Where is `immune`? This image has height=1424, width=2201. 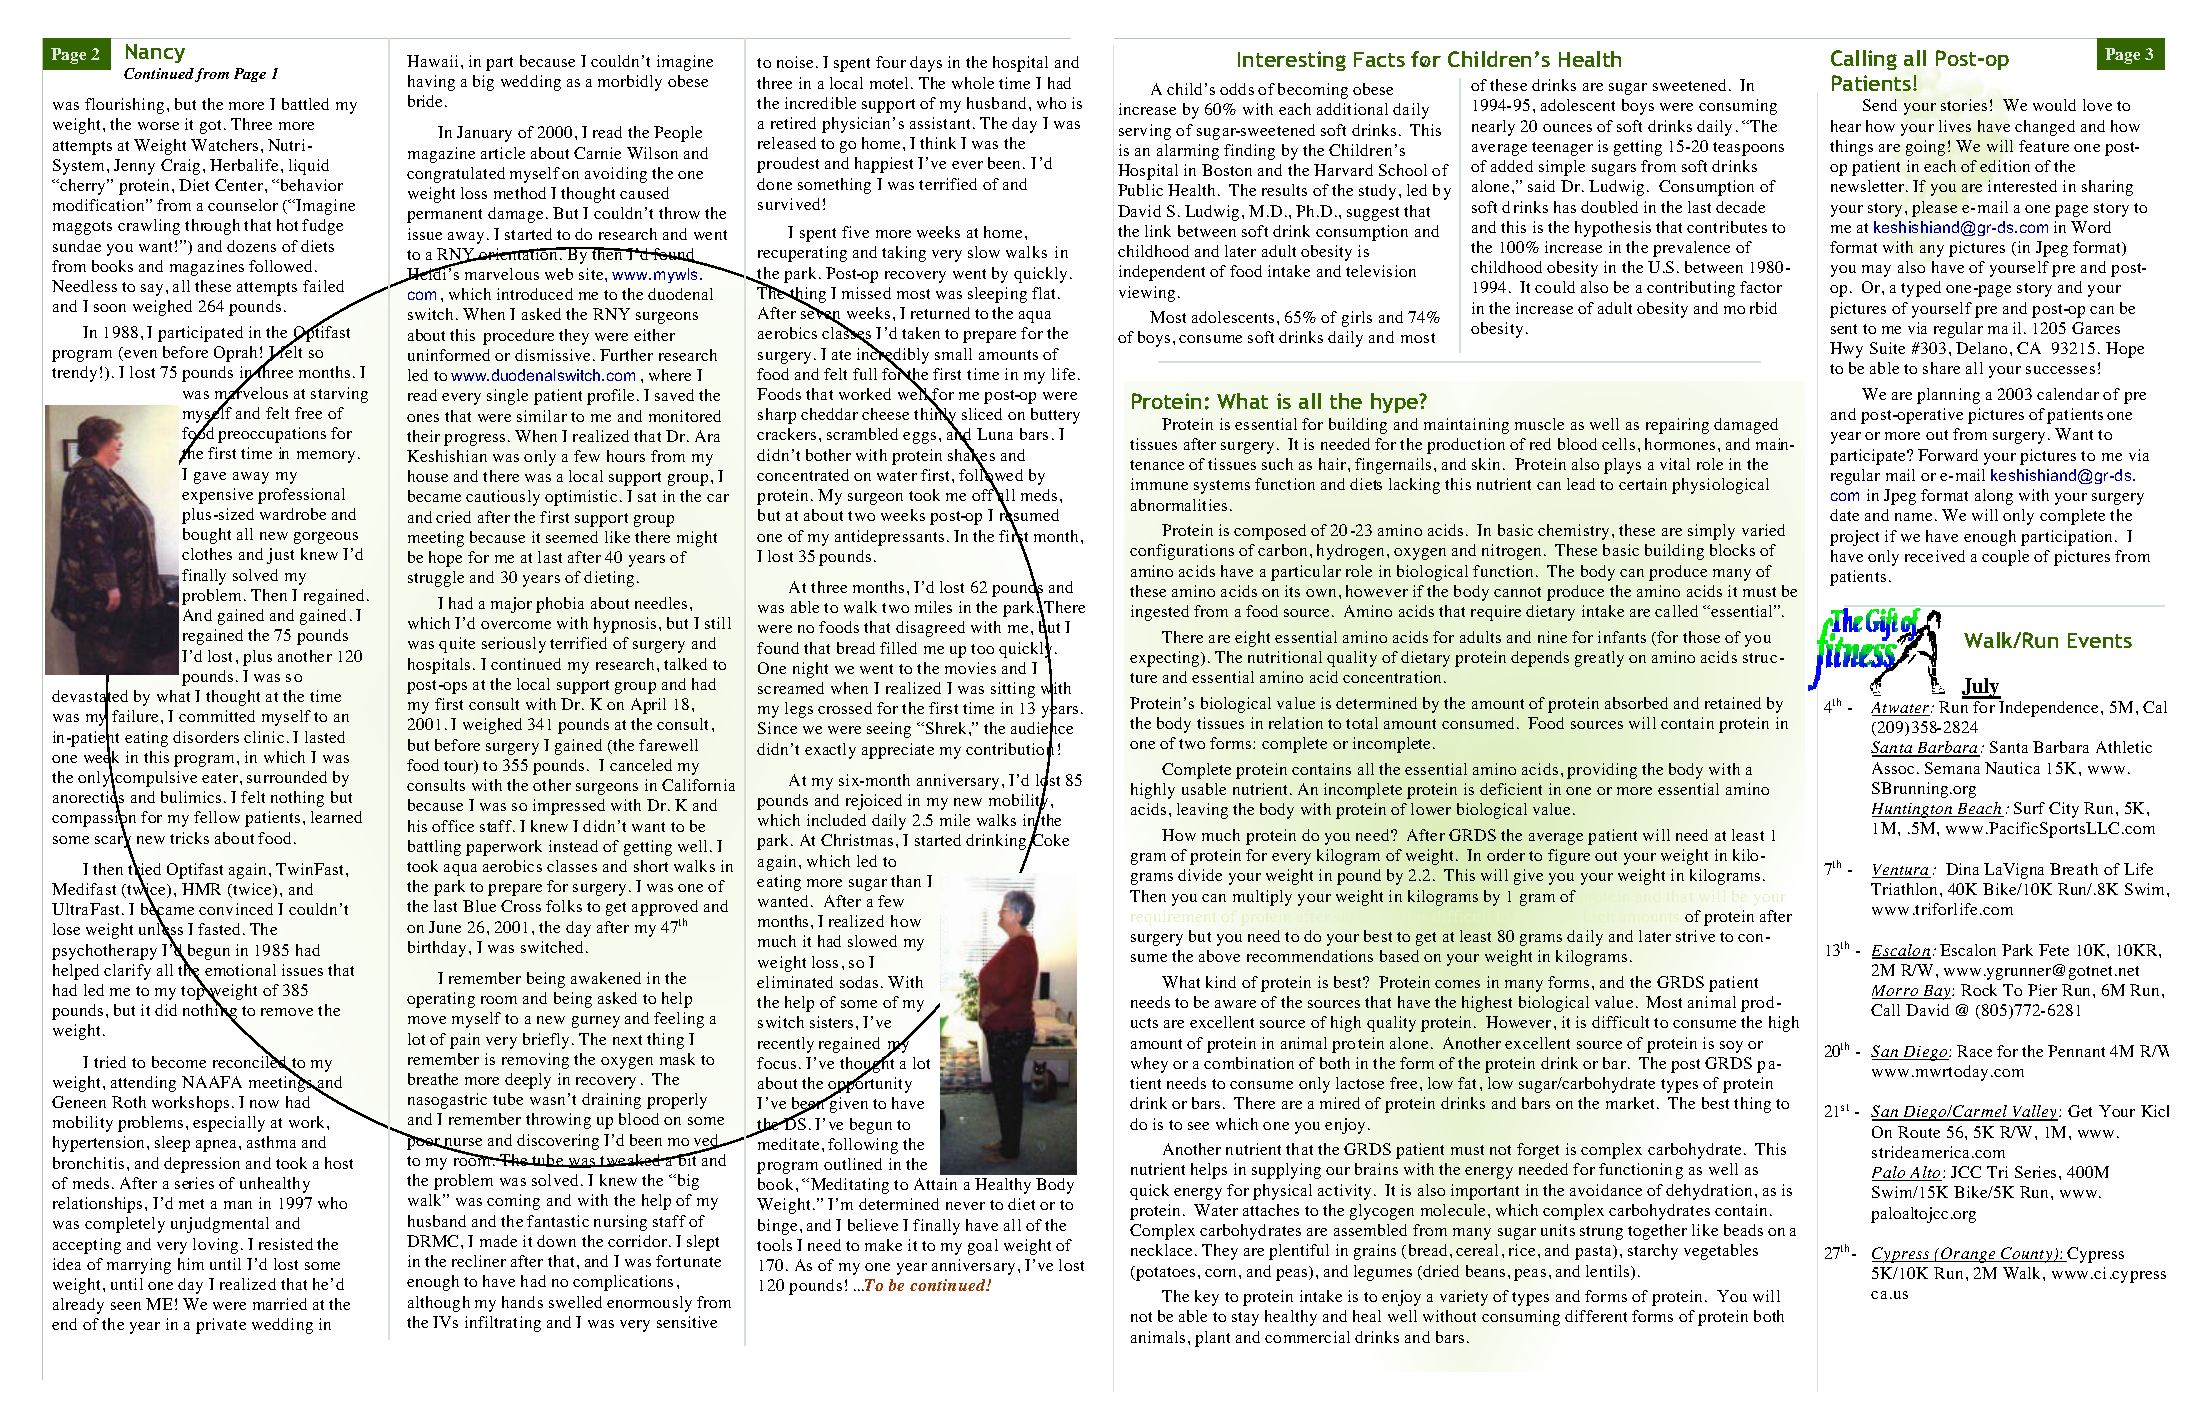 immune is located at coordinates (1159, 484).
